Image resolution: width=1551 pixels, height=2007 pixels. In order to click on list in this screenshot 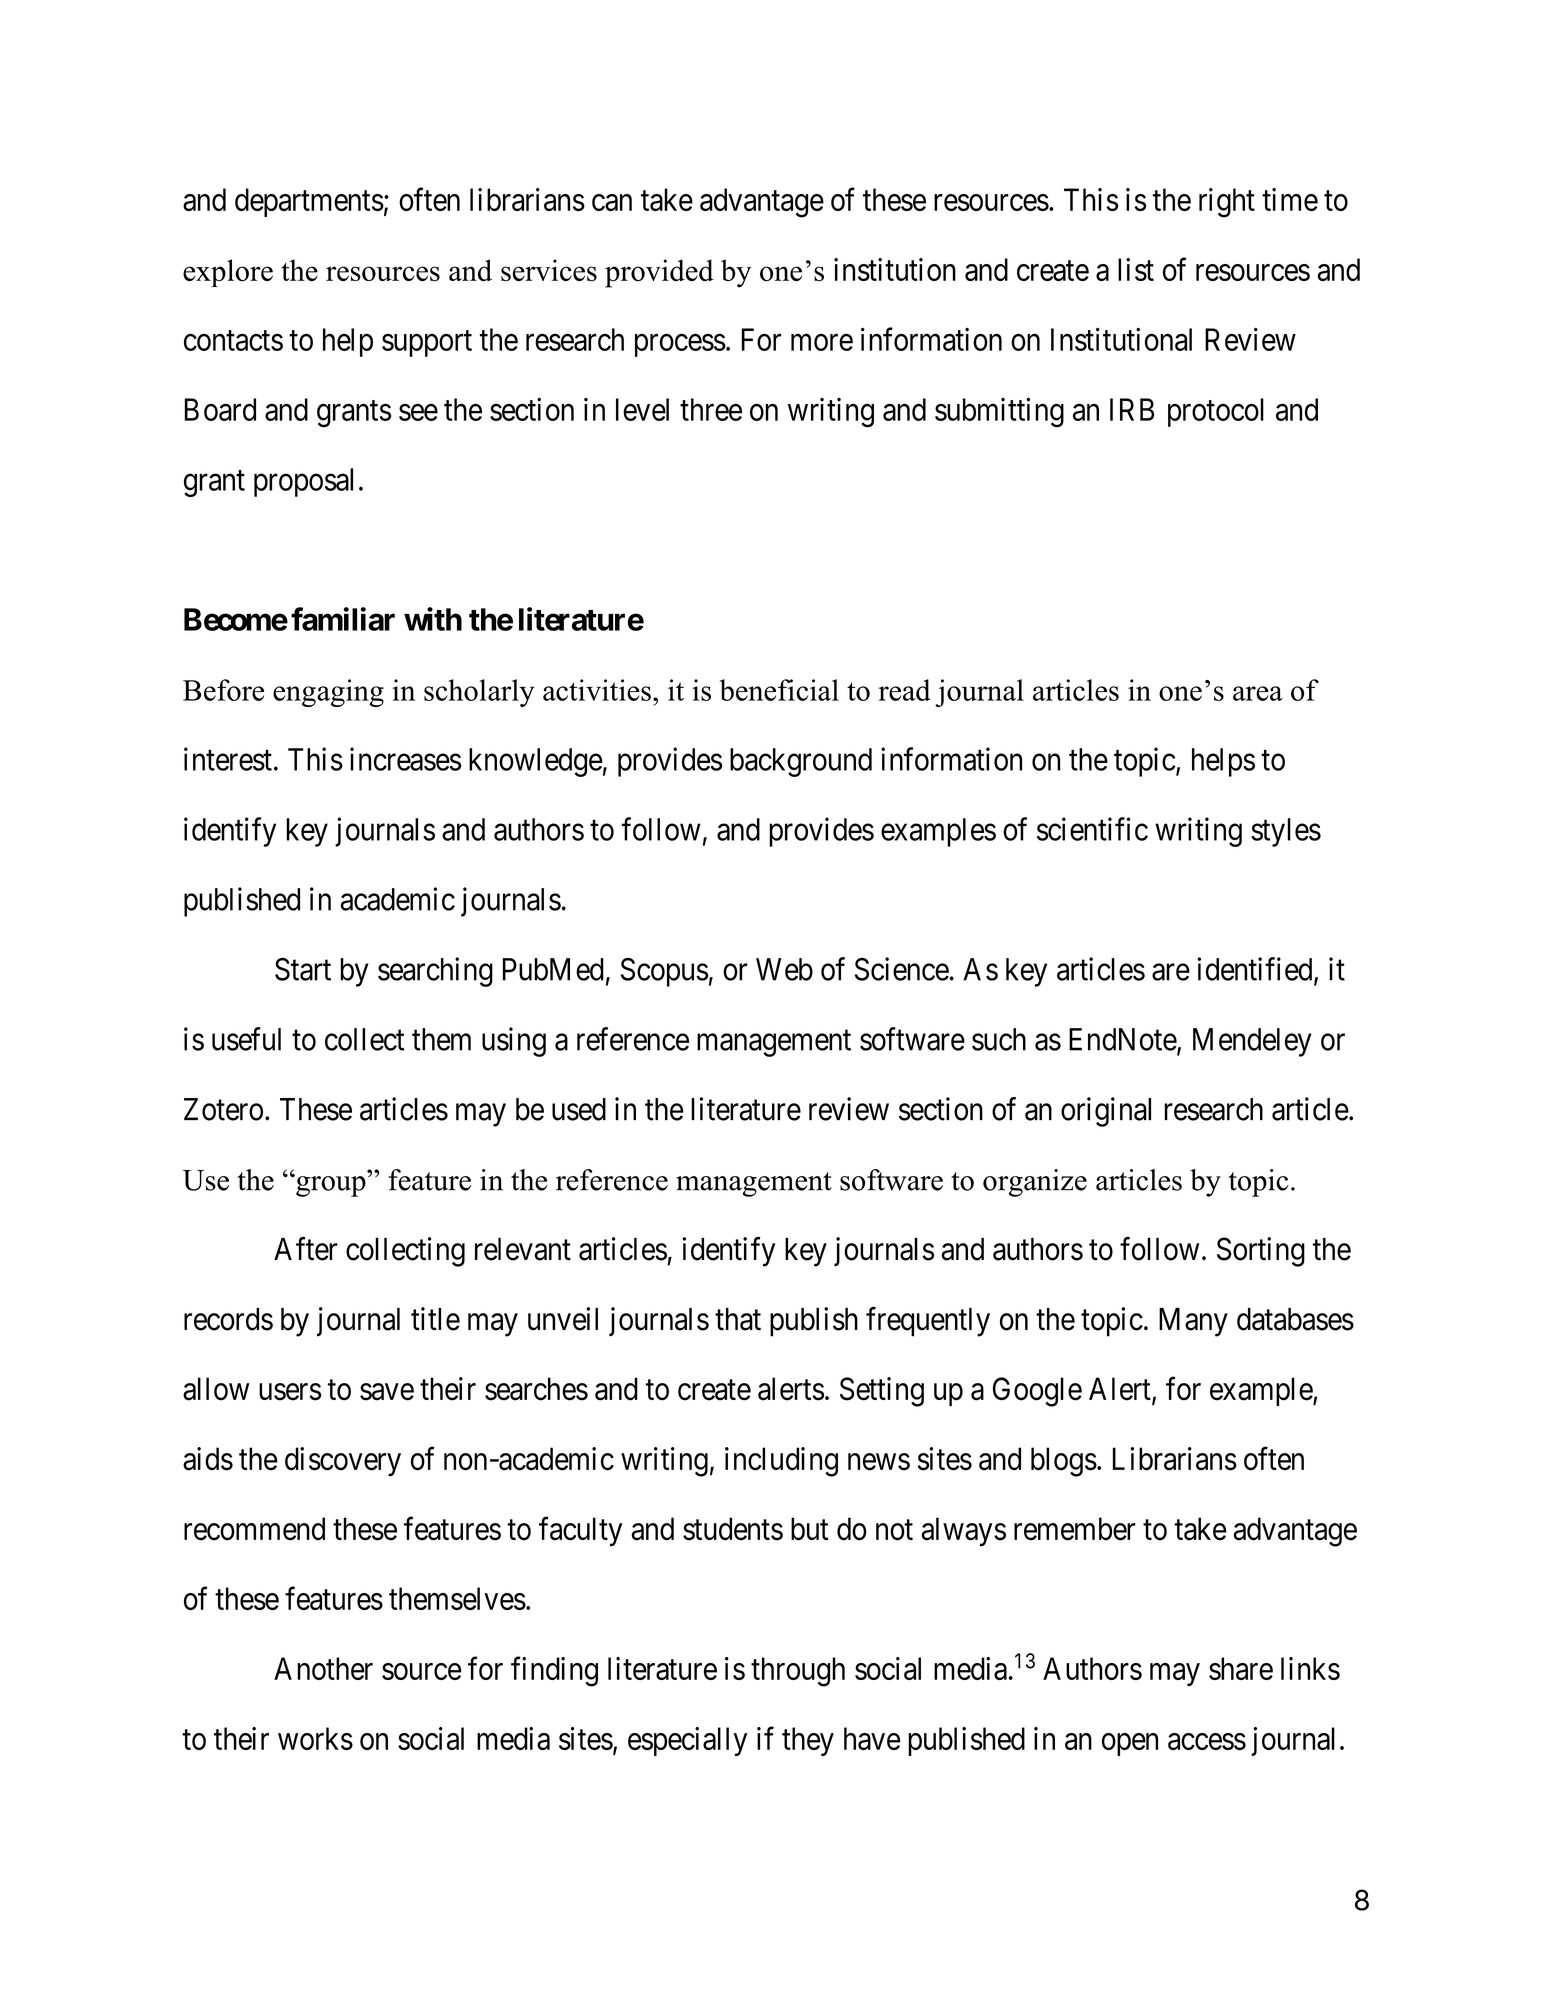, I will do `click(1136, 269)`.
